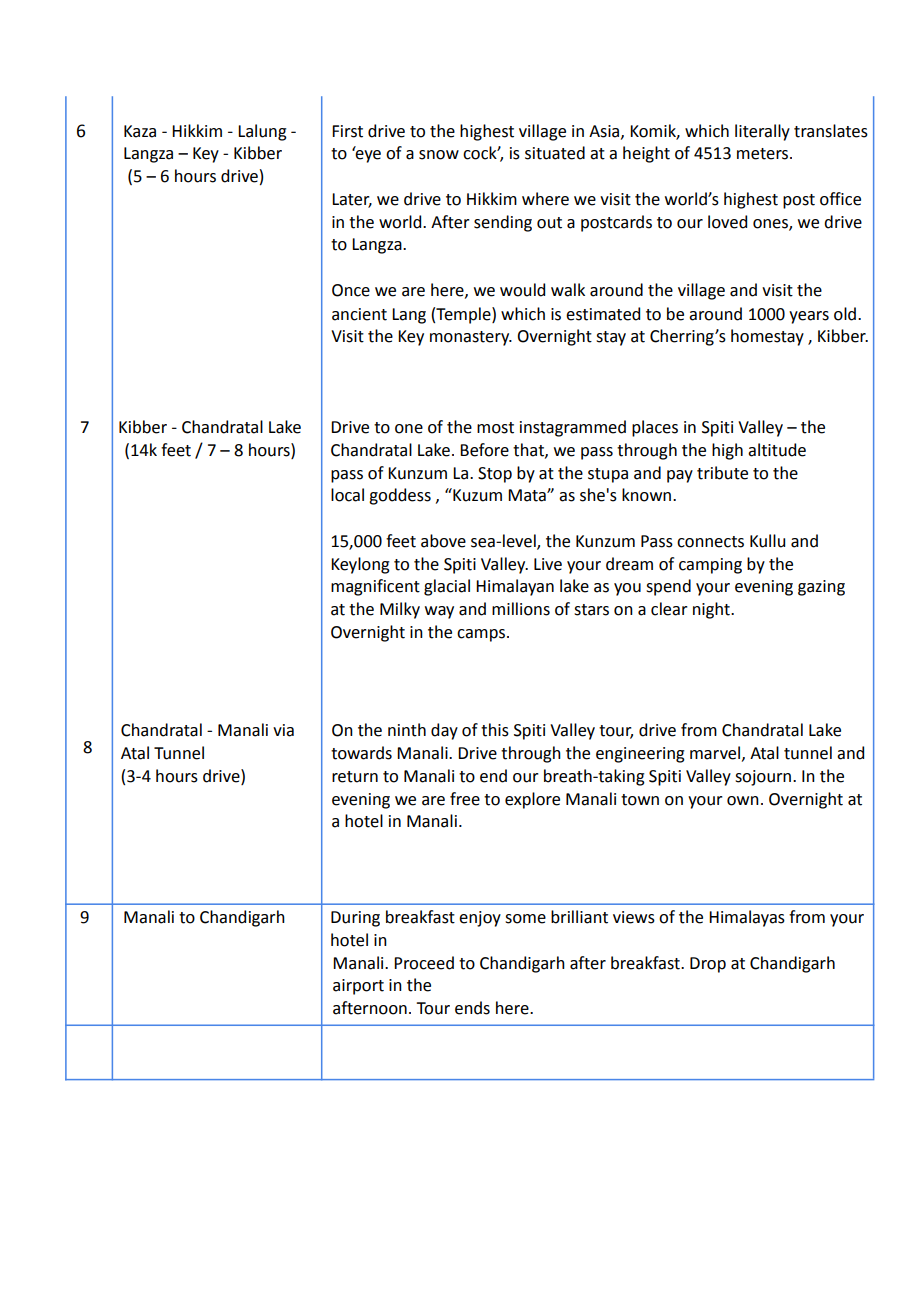 Image resolution: width=924 pixels, height=1307 pixels. Describe the element at coordinates (821, 588) in the screenshot. I see `gazing` at that location.
